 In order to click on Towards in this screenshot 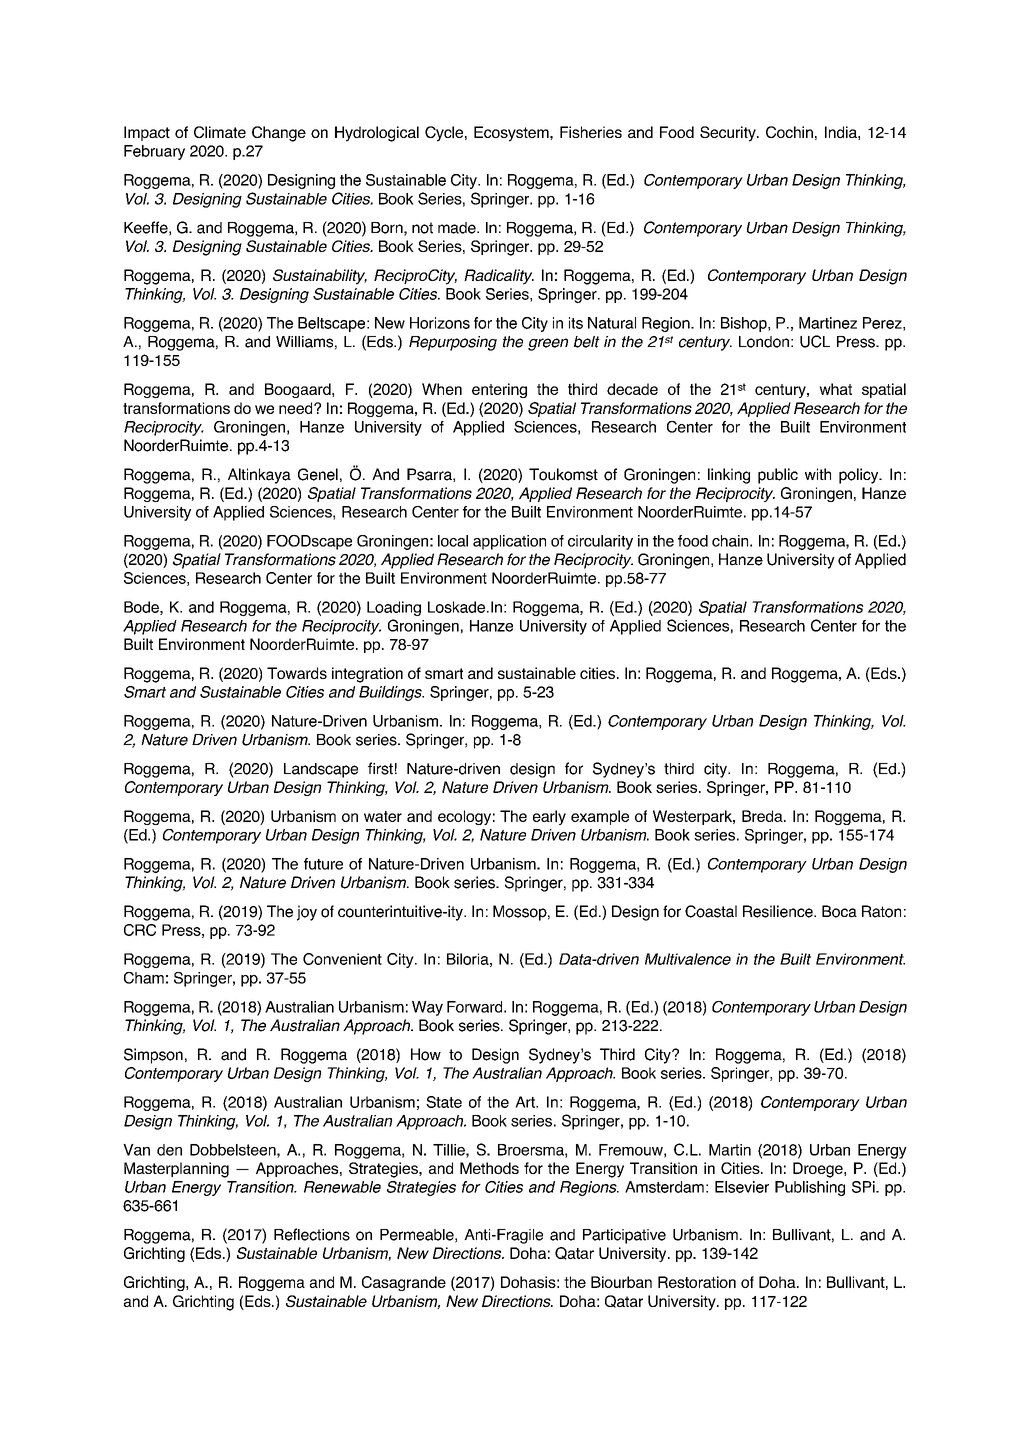, I will do `click(297, 673)`.
